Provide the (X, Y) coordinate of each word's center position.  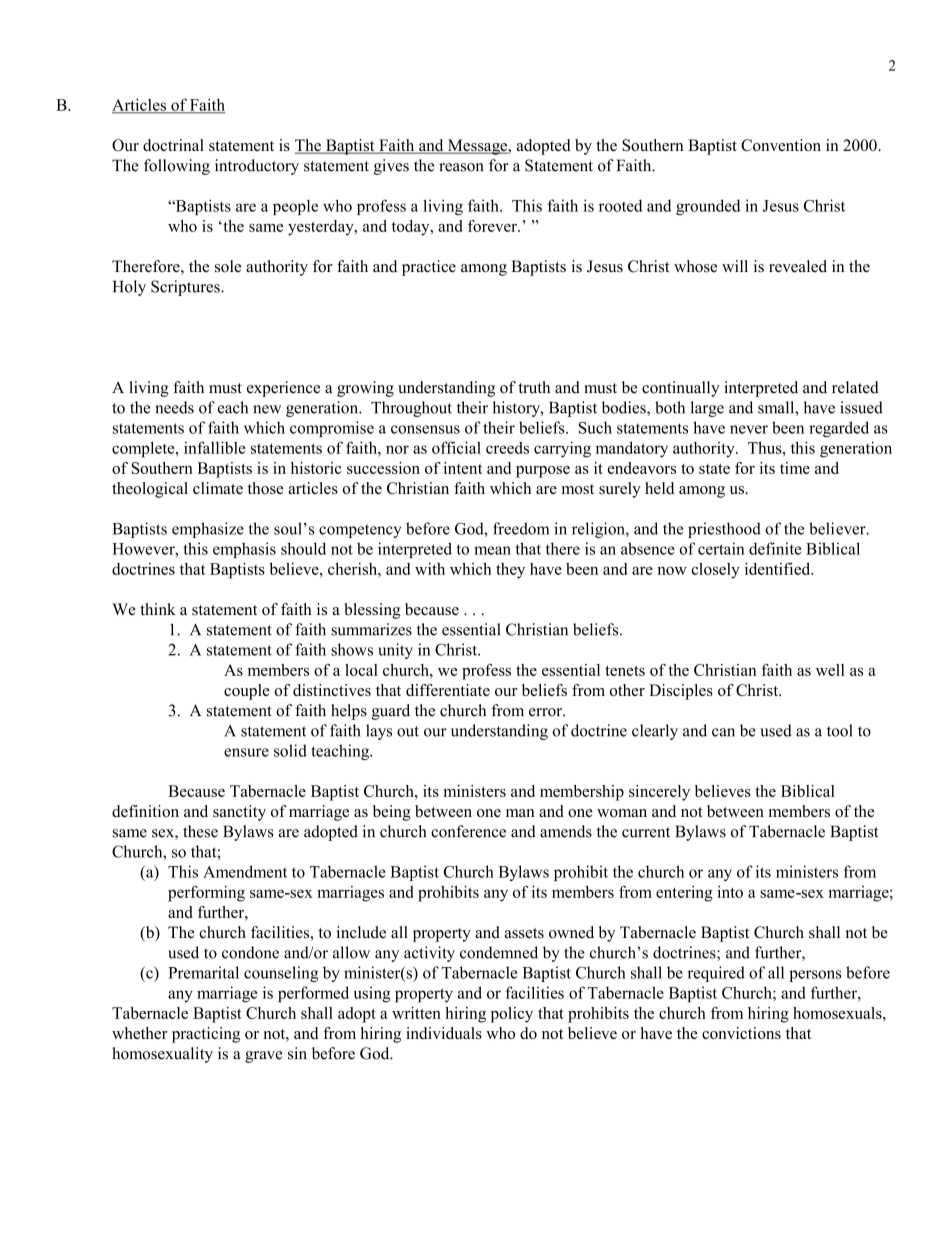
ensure (246, 752)
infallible (215, 447)
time (795, 468)
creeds (507, 447)
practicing (206, 1035)
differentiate (448, 690)
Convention (781, 145)
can (723, 732)
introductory (257, 167)
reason (461, 167)
